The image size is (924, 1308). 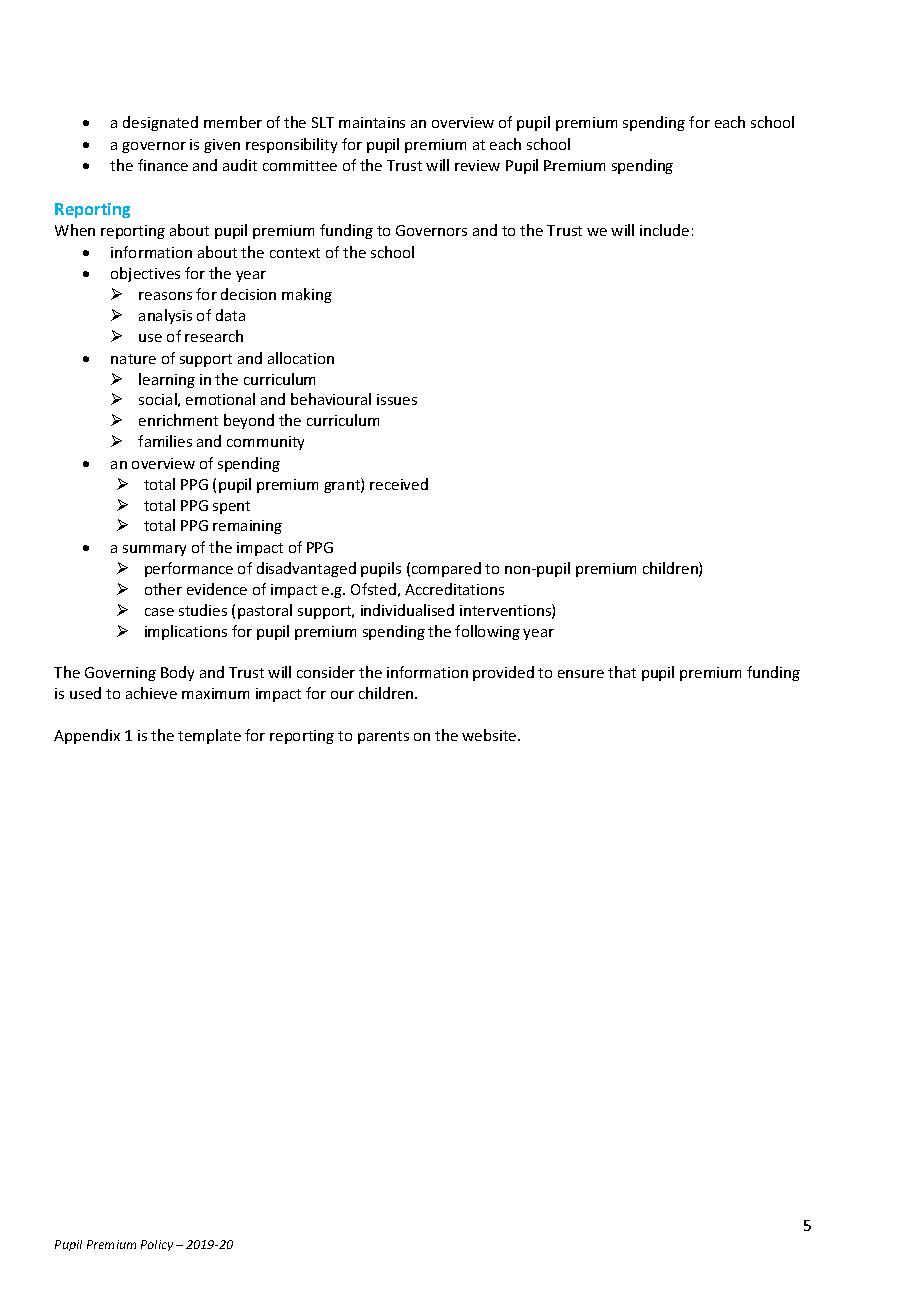 I want to click on parents, so click(x=383, y=737).
